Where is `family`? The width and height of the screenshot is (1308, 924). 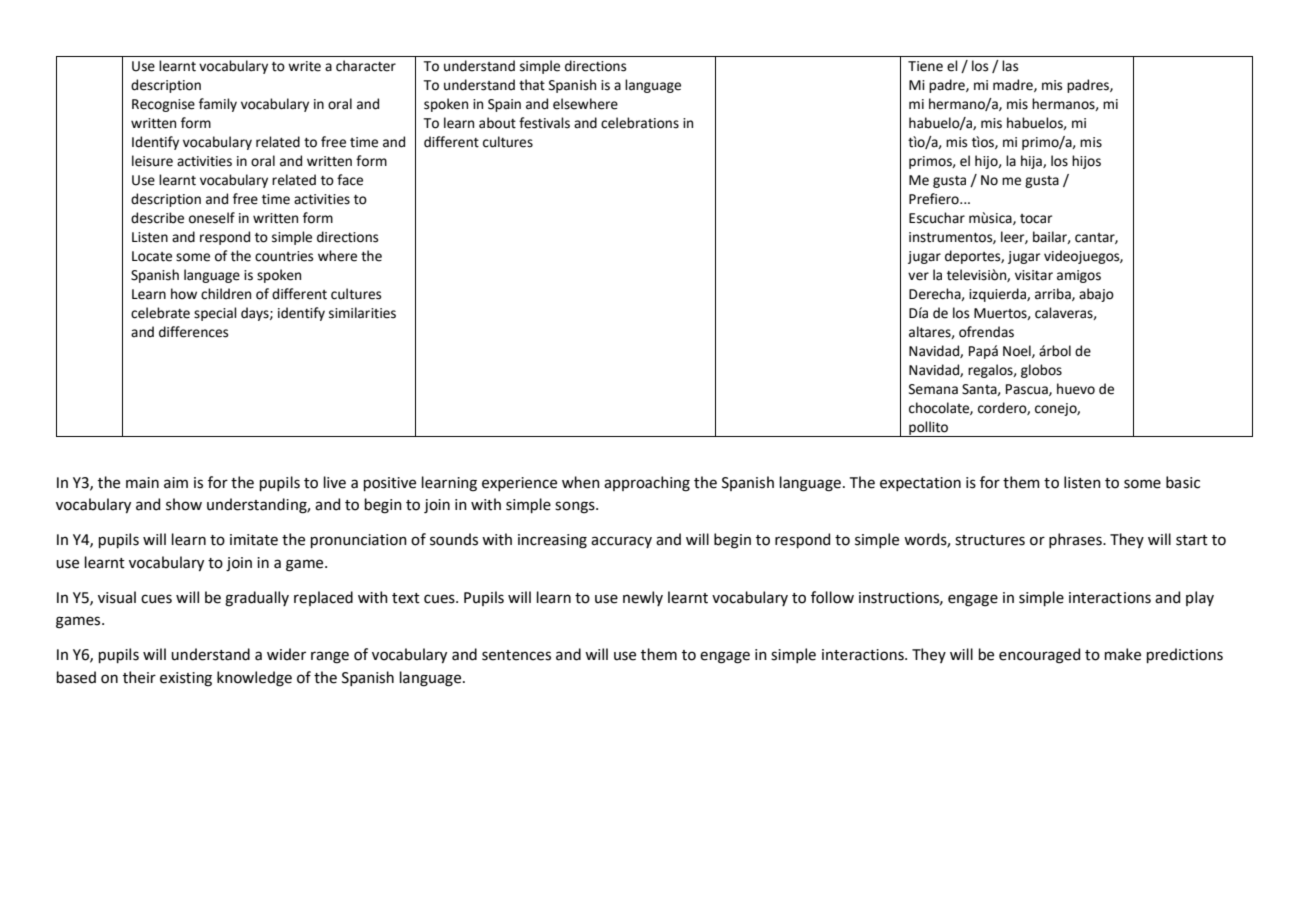
family is located at coordinates (218, 105).
